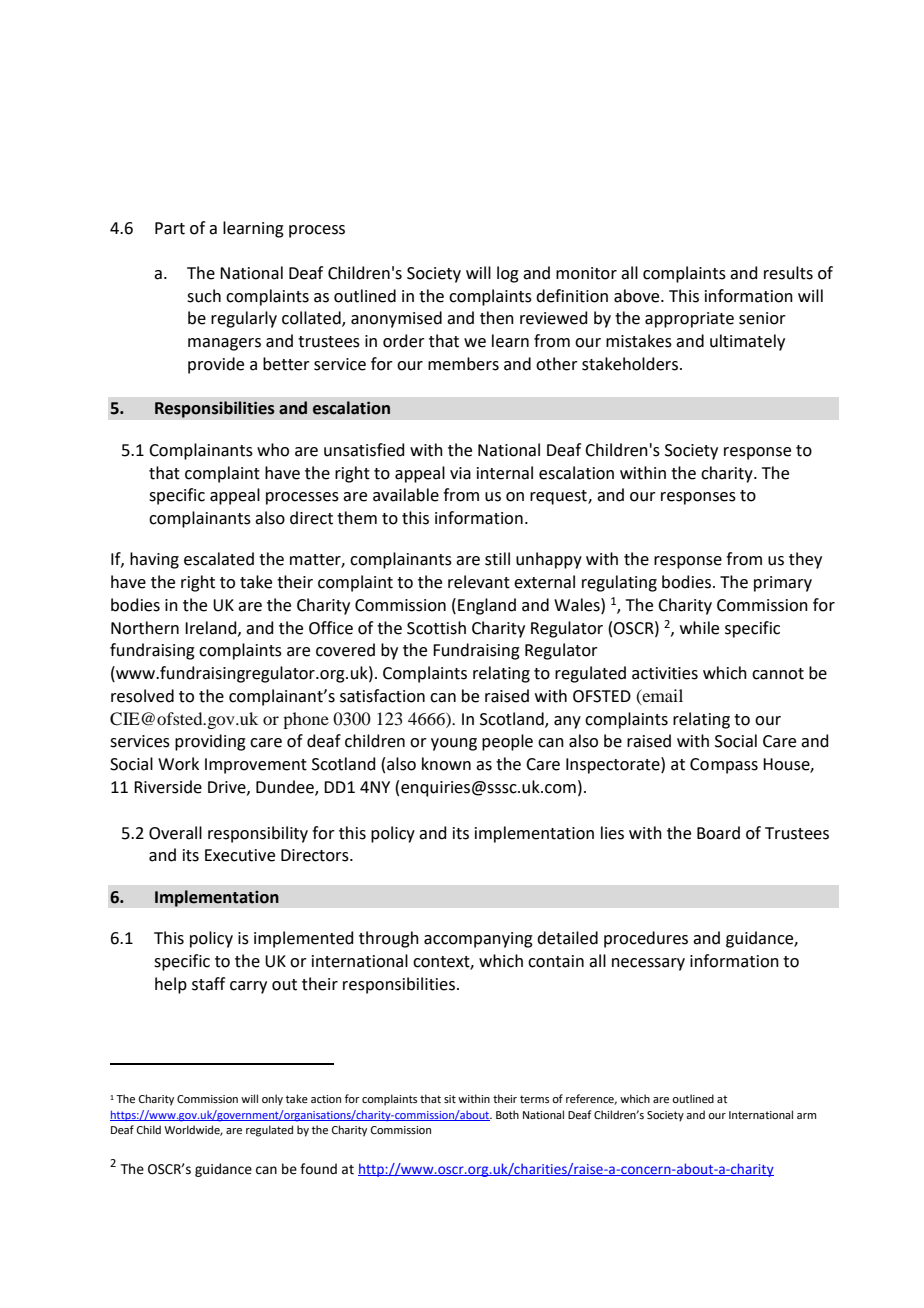 The image size is (924, 1308). What do you see at coordinates (806, 1116) in the screenshot?
I see `arm` at bounding box center [806, 1116].
